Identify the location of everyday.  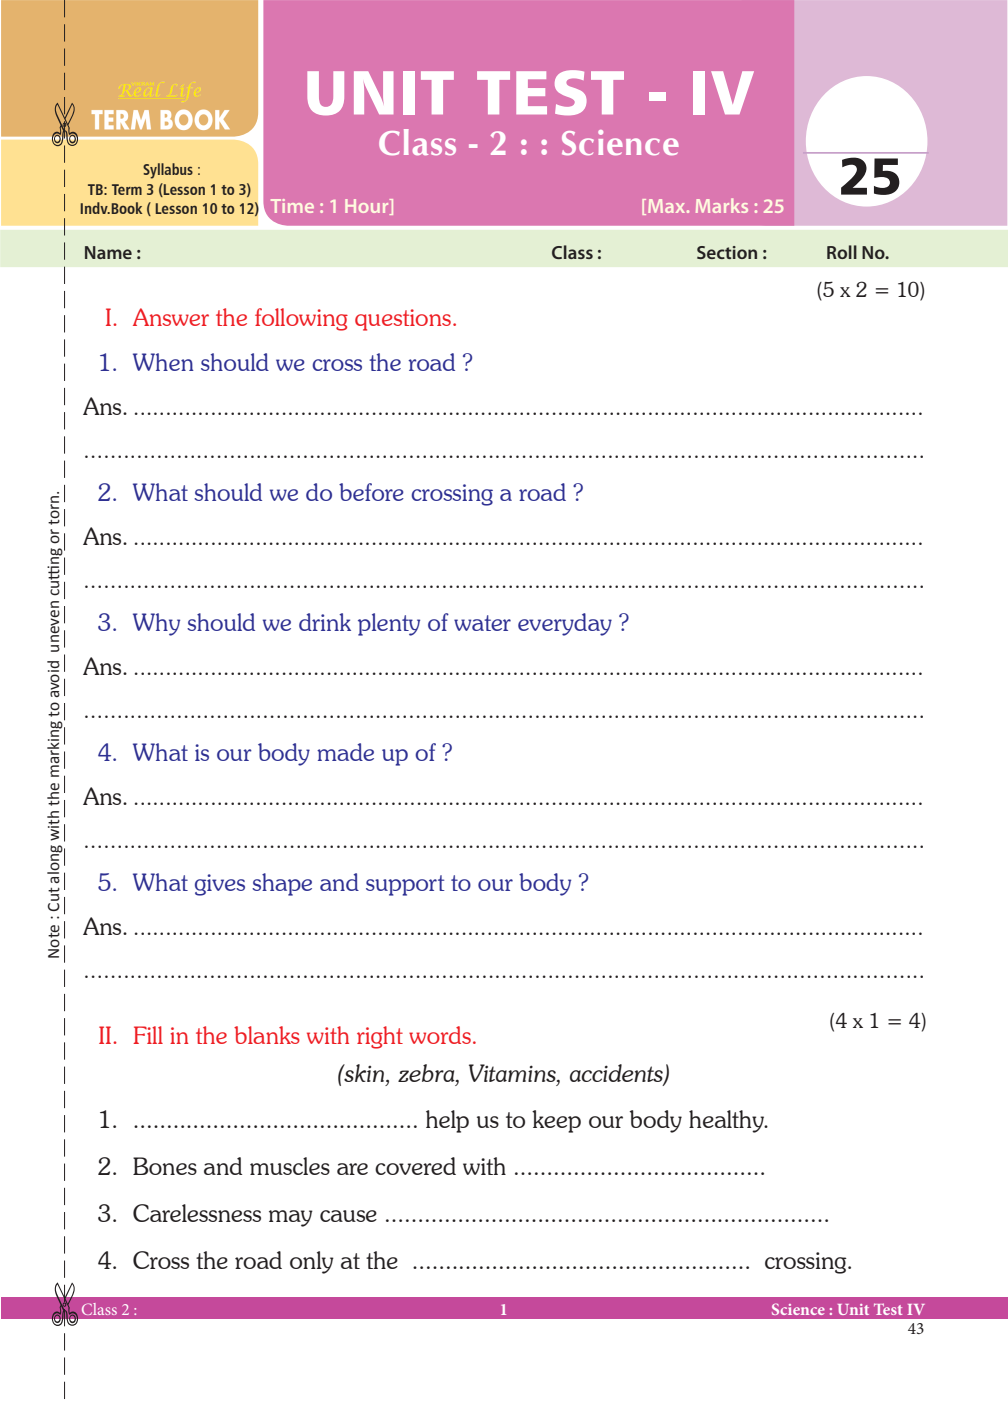
(565, 624).
